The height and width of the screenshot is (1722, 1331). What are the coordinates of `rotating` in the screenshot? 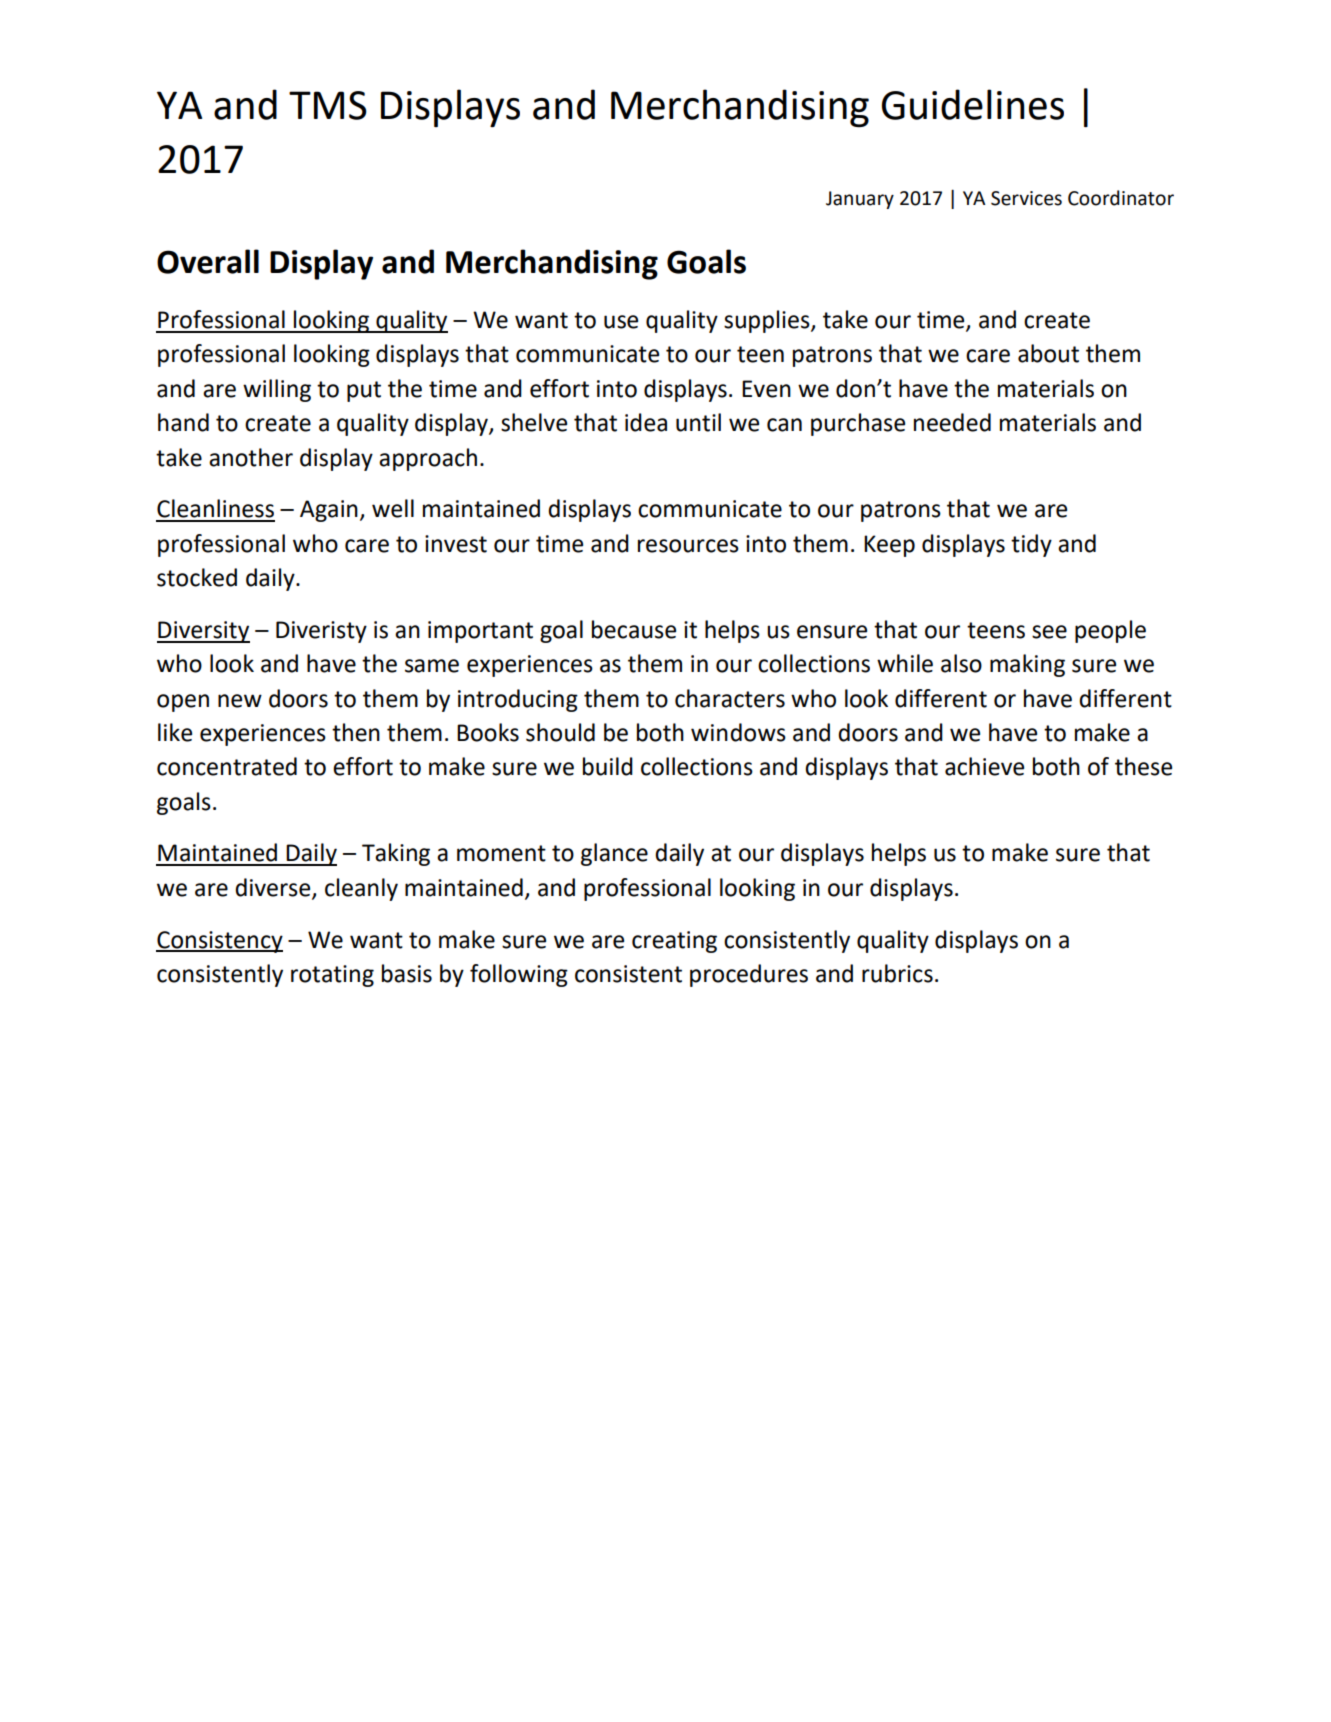 It's located at (332, 976).
